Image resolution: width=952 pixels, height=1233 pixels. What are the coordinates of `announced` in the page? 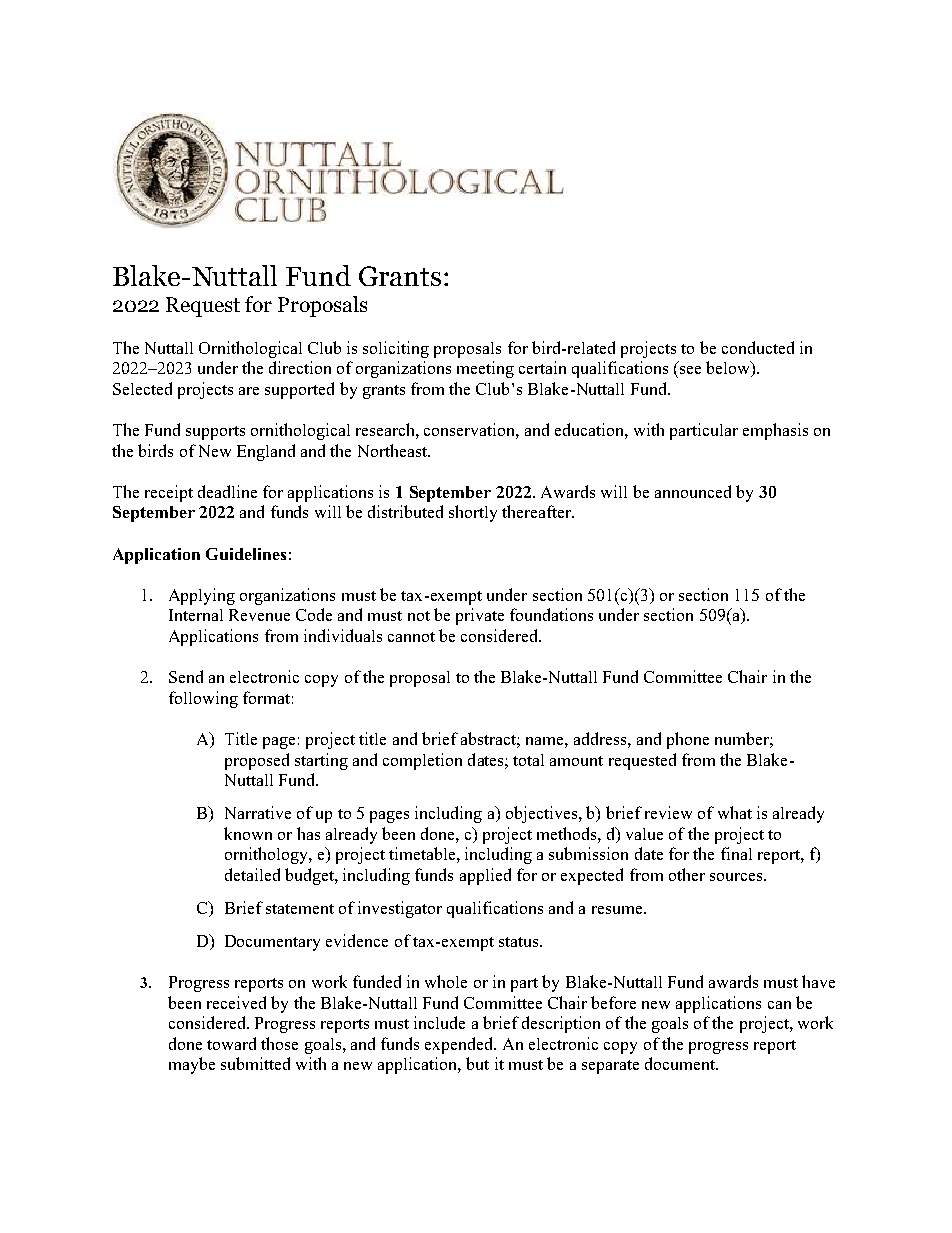 It's located at (693, 491).
